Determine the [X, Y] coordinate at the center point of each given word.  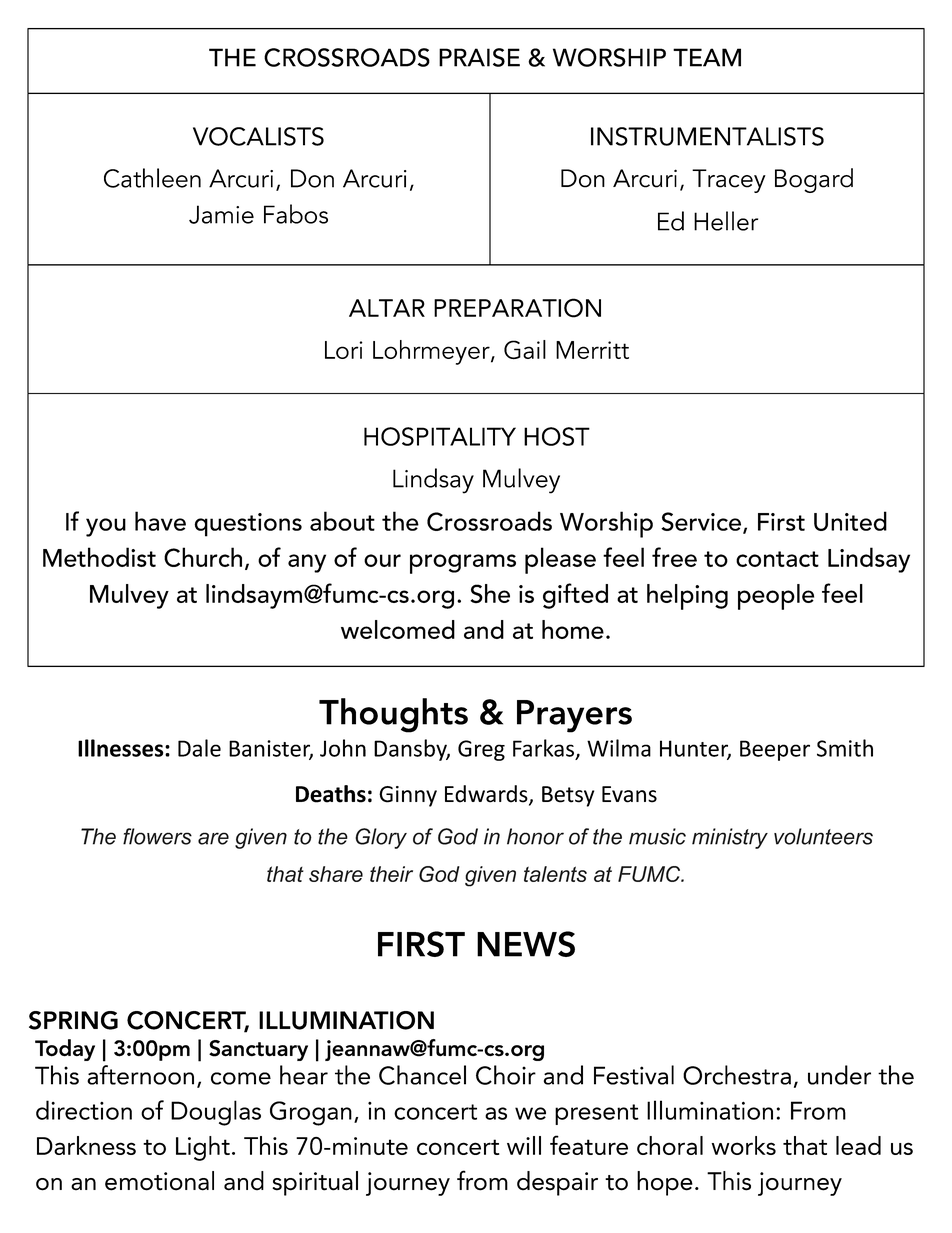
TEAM [707, 57]
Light [203, 1148]
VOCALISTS [258, 136]
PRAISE [479, 57]
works [744, 1145]
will [524, 1145]
